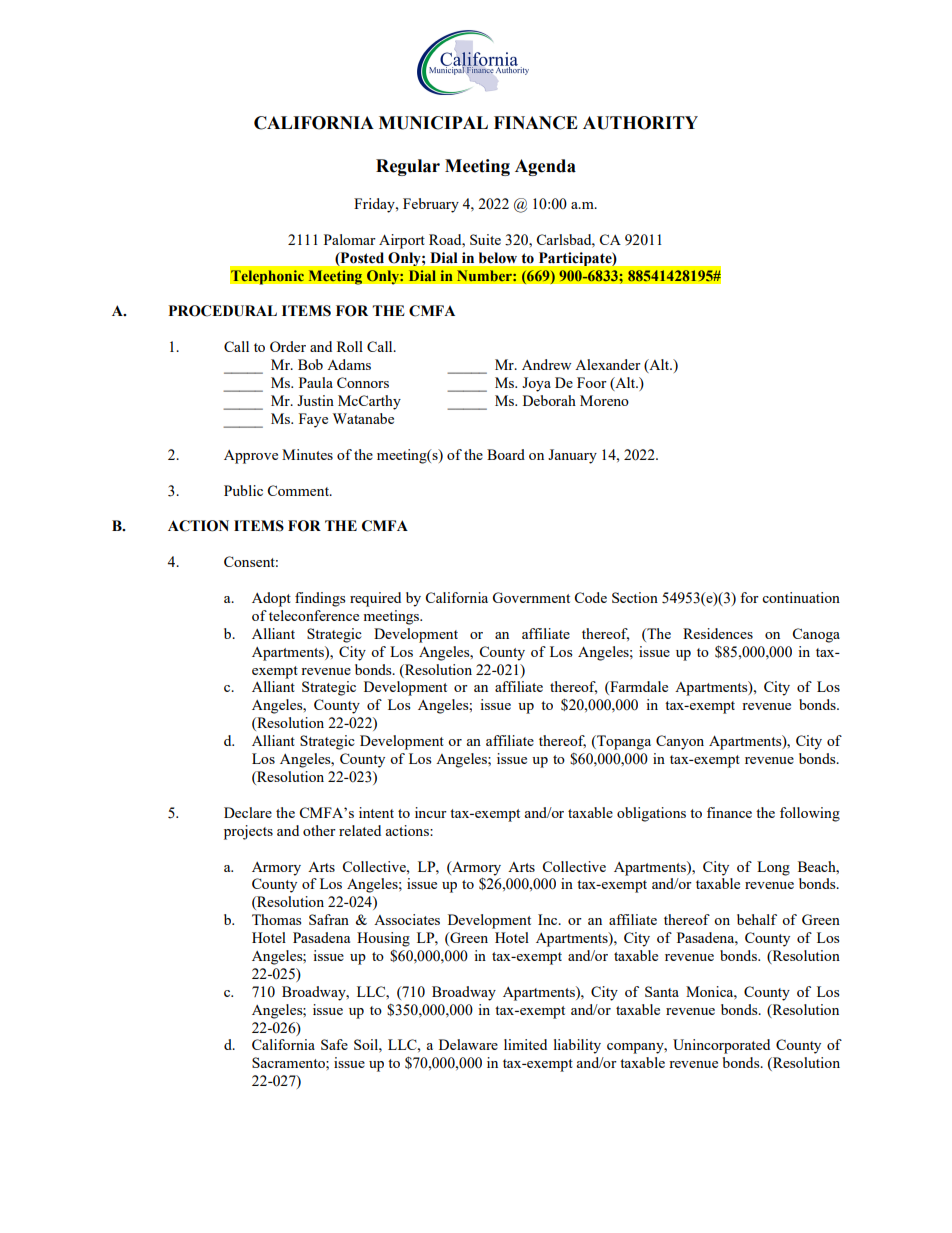 The image size is (952, 1233). Describe the element at coordinates (310, 364) in the screenshot. I see `Bob` at that location.
